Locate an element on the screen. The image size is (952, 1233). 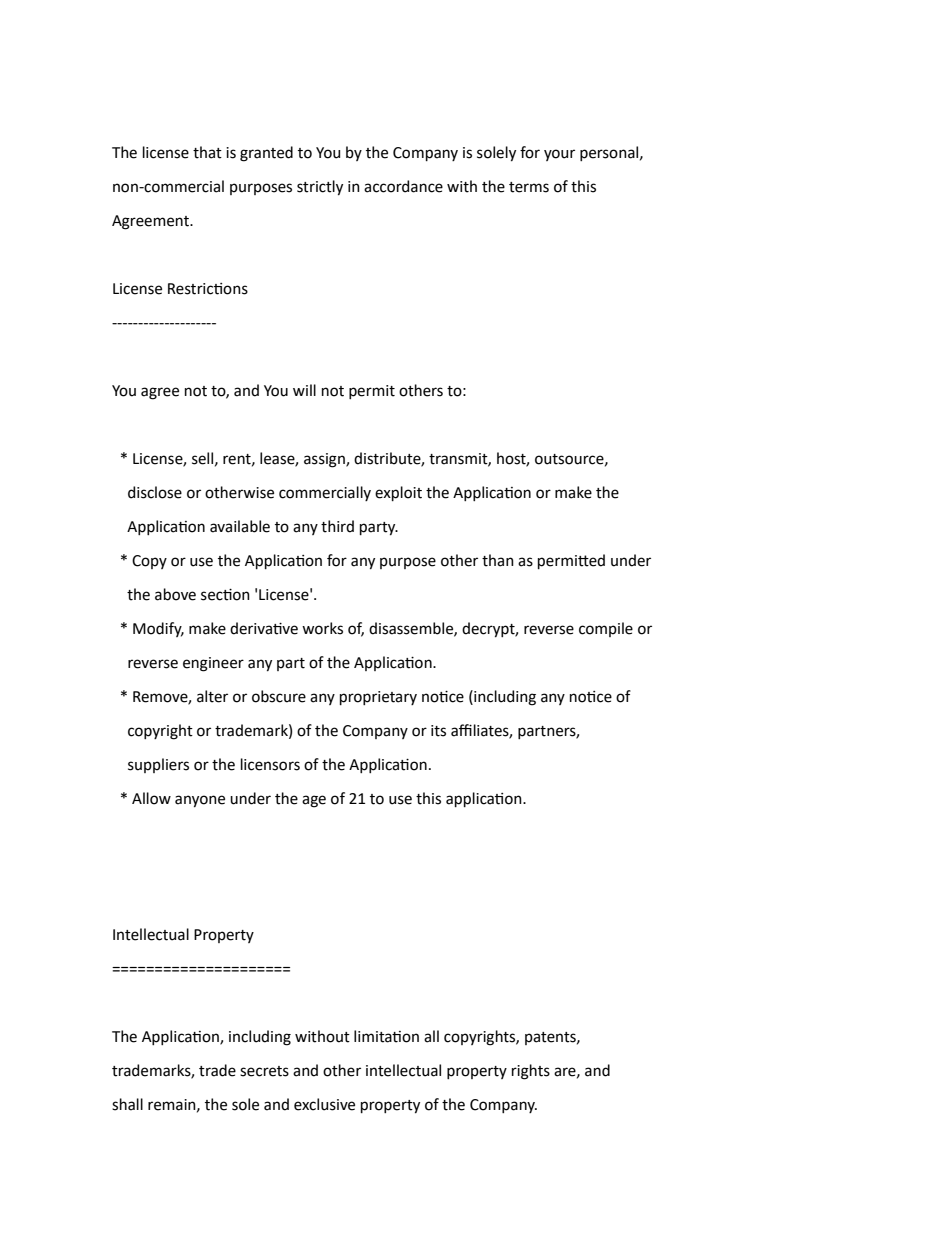
secrets is located at coordinates (264, 1071).
